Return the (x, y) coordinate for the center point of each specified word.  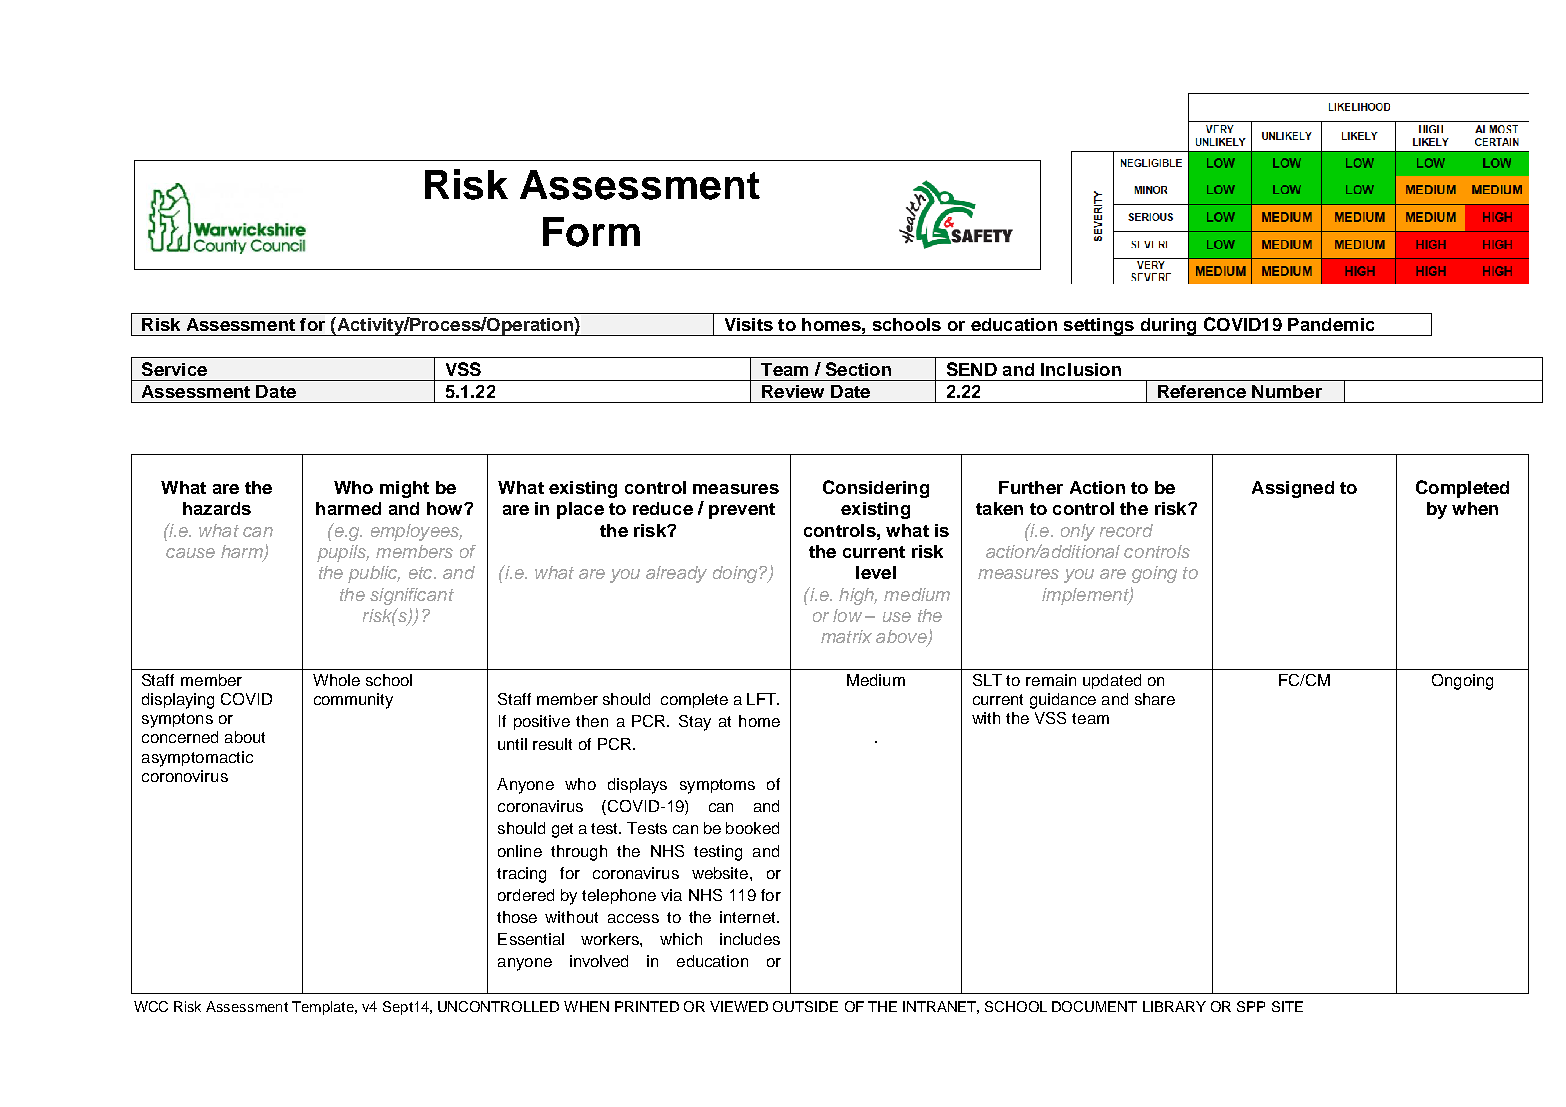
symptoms (717, 786)
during (1168, 327)
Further (1031, 487)
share (1155, 699)
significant (412, 596)
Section (858, 369)
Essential (531, 939)
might (404, 489)
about (245, 737)
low (847, 615)
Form (591, 232)
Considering (876, 489)
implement (1086, 596)
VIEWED (739, 1006)
